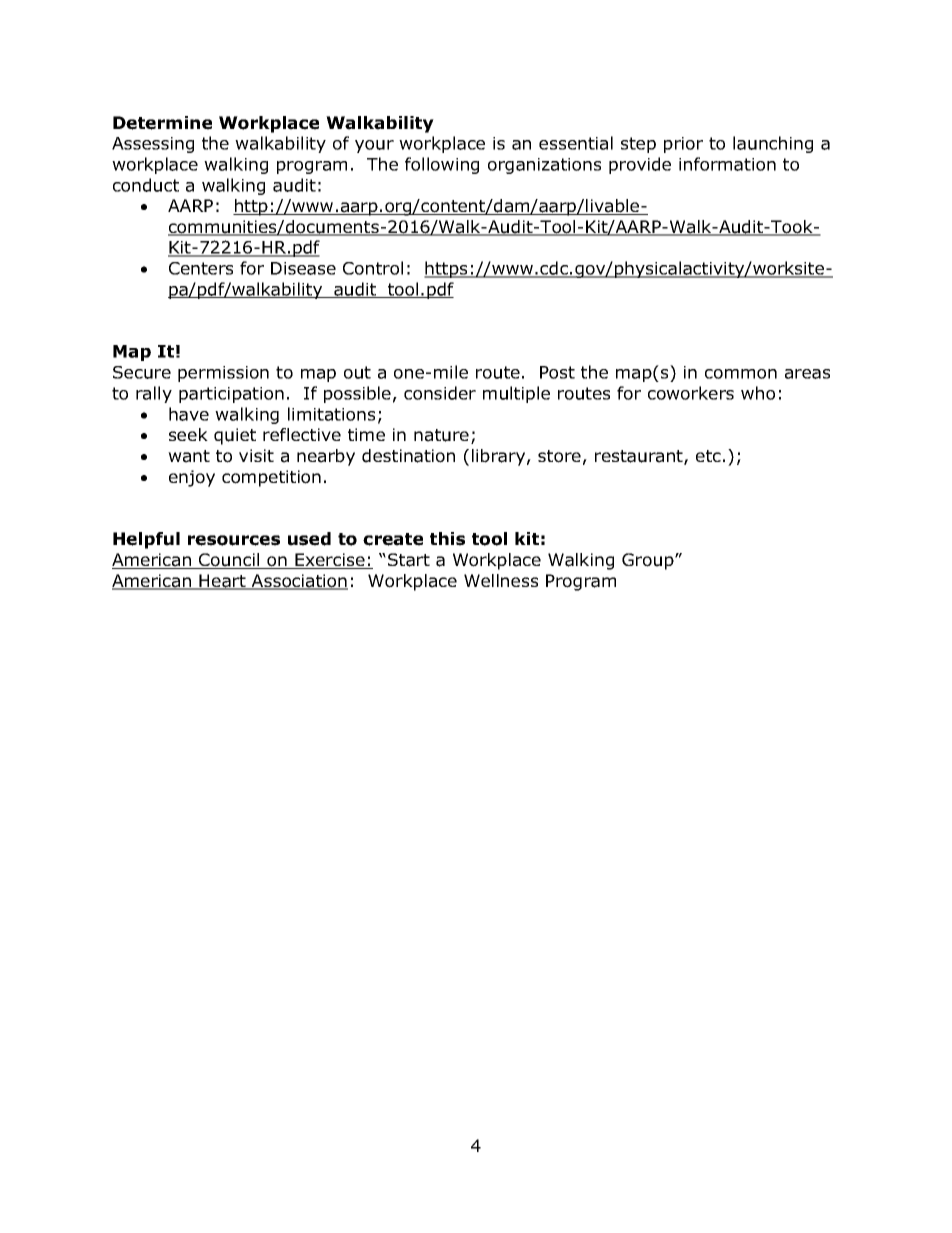 This page has height=1233, width=952. I want to click on Centers, so click(201, 268).
